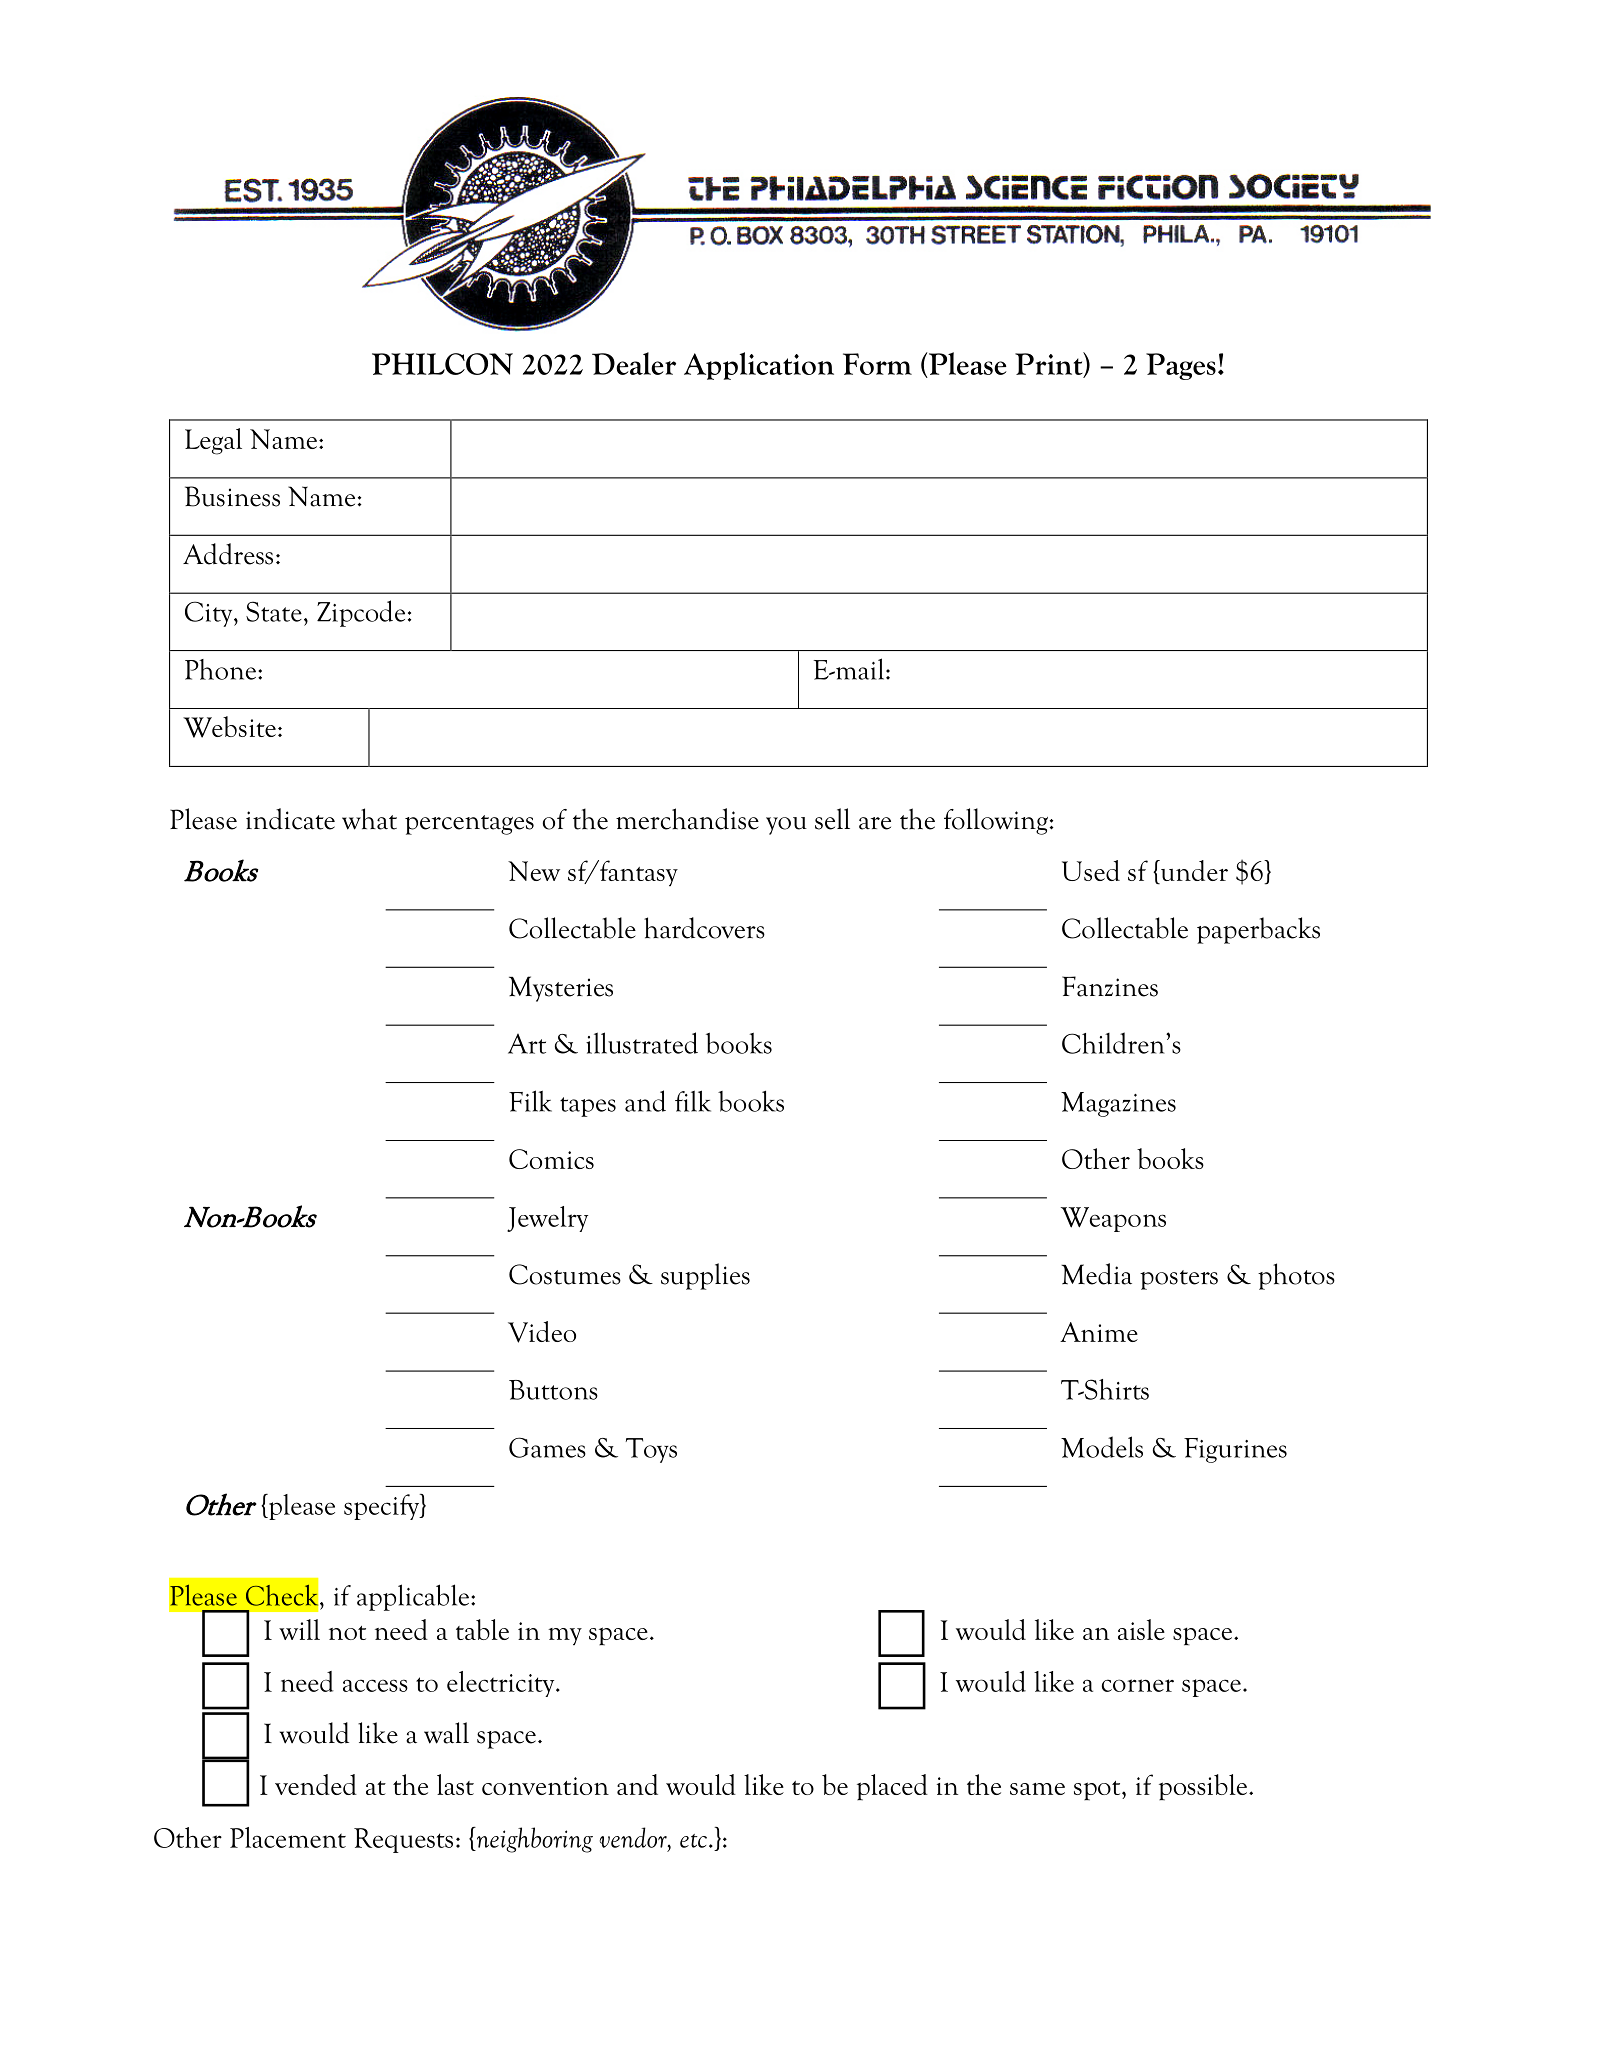 Image resolution: width=1597 pixels, height=2066 pixels. I want to click on what, so click(369, 819).
